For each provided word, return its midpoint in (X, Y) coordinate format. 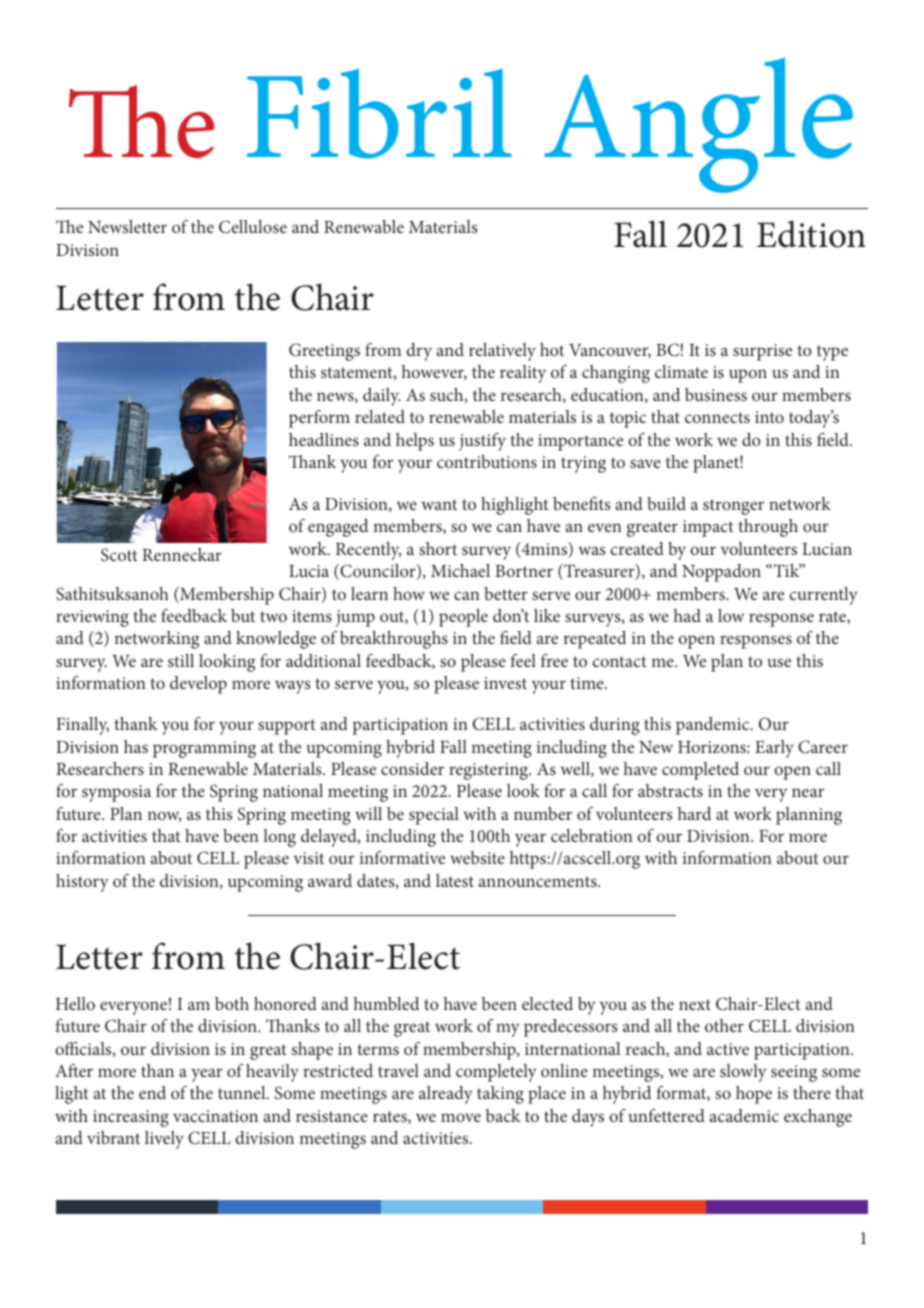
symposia (116, 793)
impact (708, 528)
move (461, 1117)
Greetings (324, 352)
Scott (119, 555)
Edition (811, 234)
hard (694, 813)
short (438, 548)
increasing (131, 1118)
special (434, 816)
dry (419, 352)
